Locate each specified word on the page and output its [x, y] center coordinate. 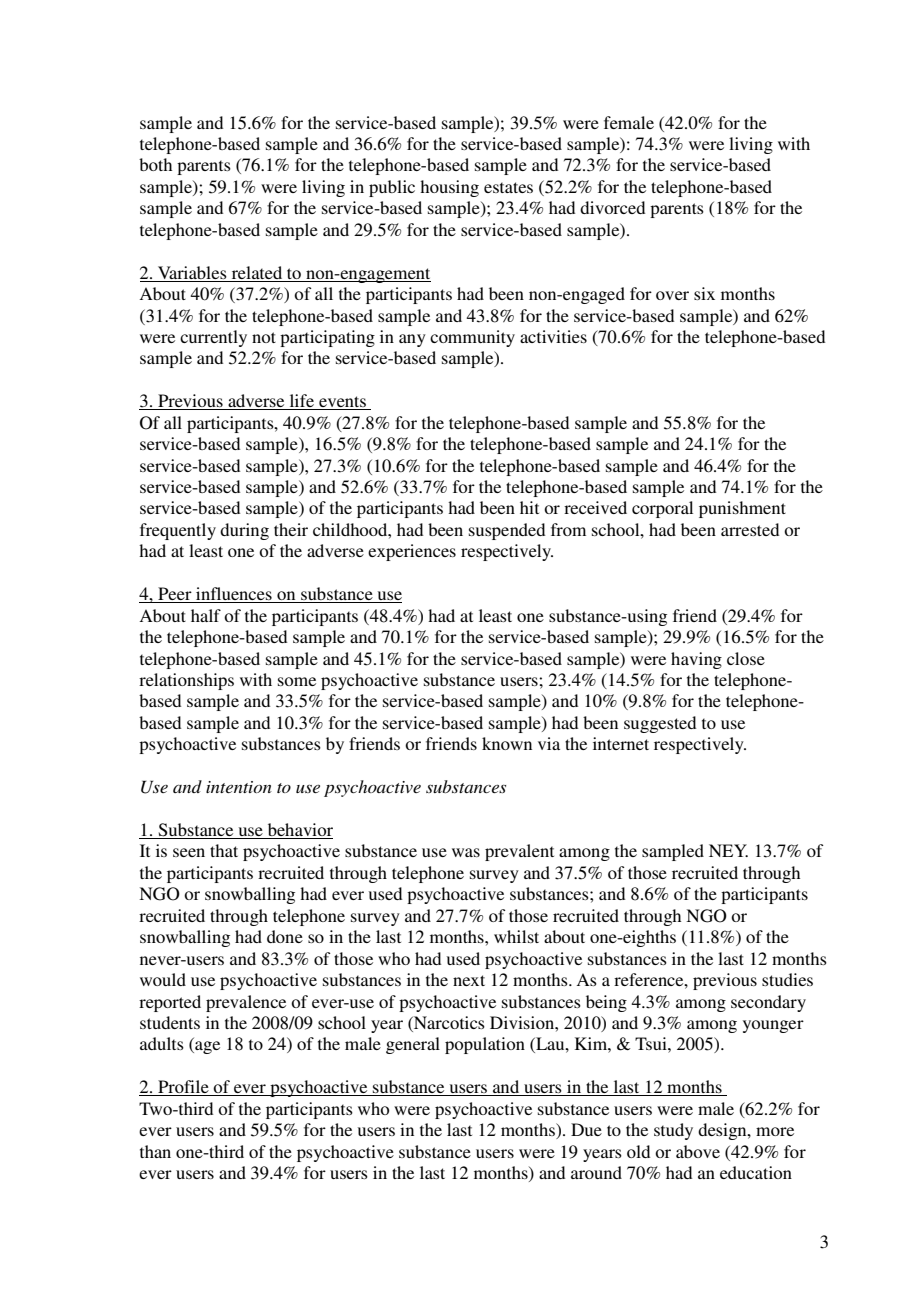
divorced [612, 207]
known [507, 743]
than [155, 1151]
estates [508, 187]
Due [586, 1129]
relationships [186, 681]
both [155, 164]
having [696, 660]
